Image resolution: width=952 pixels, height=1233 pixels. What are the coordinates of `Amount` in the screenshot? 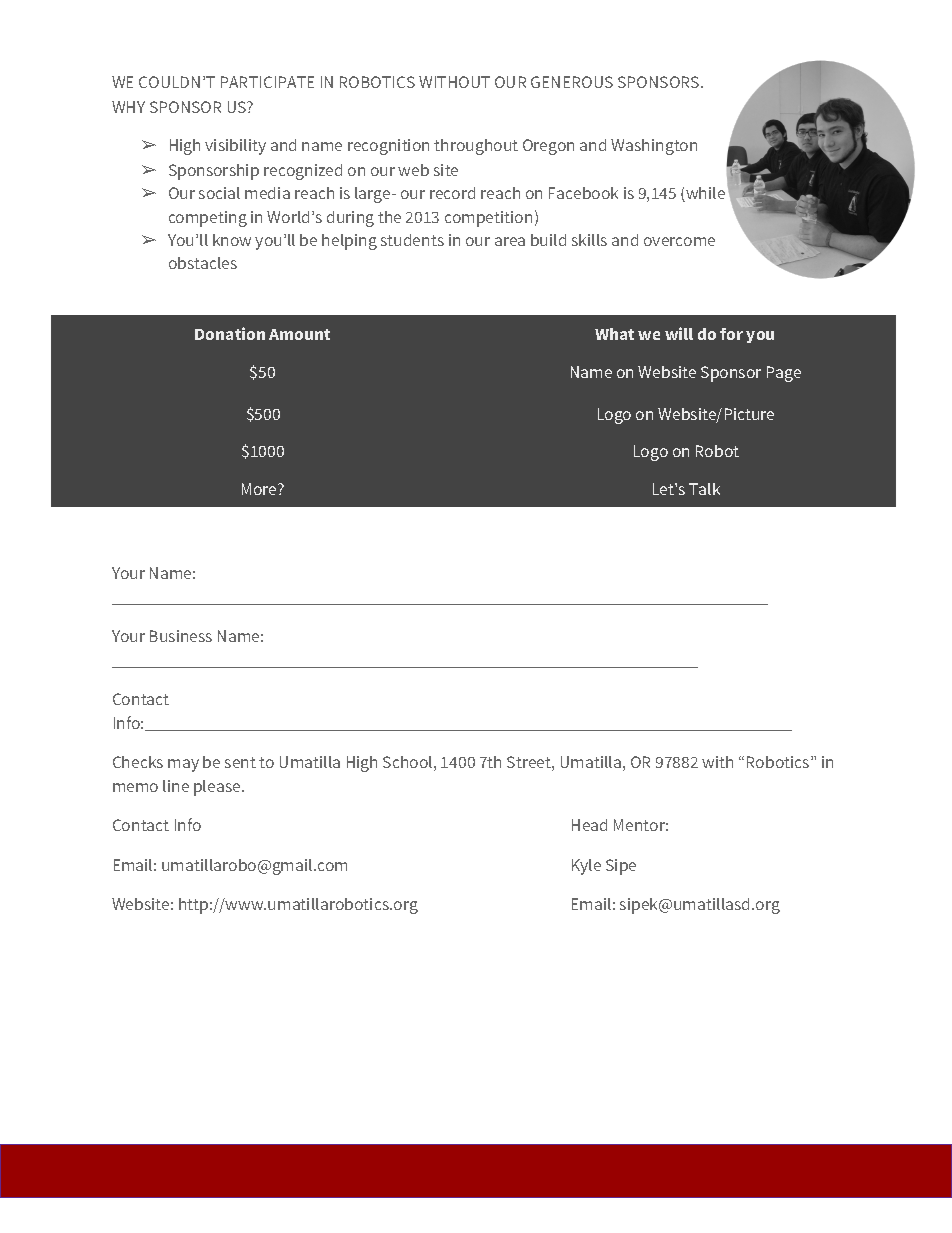 It's located at (299, 334).
